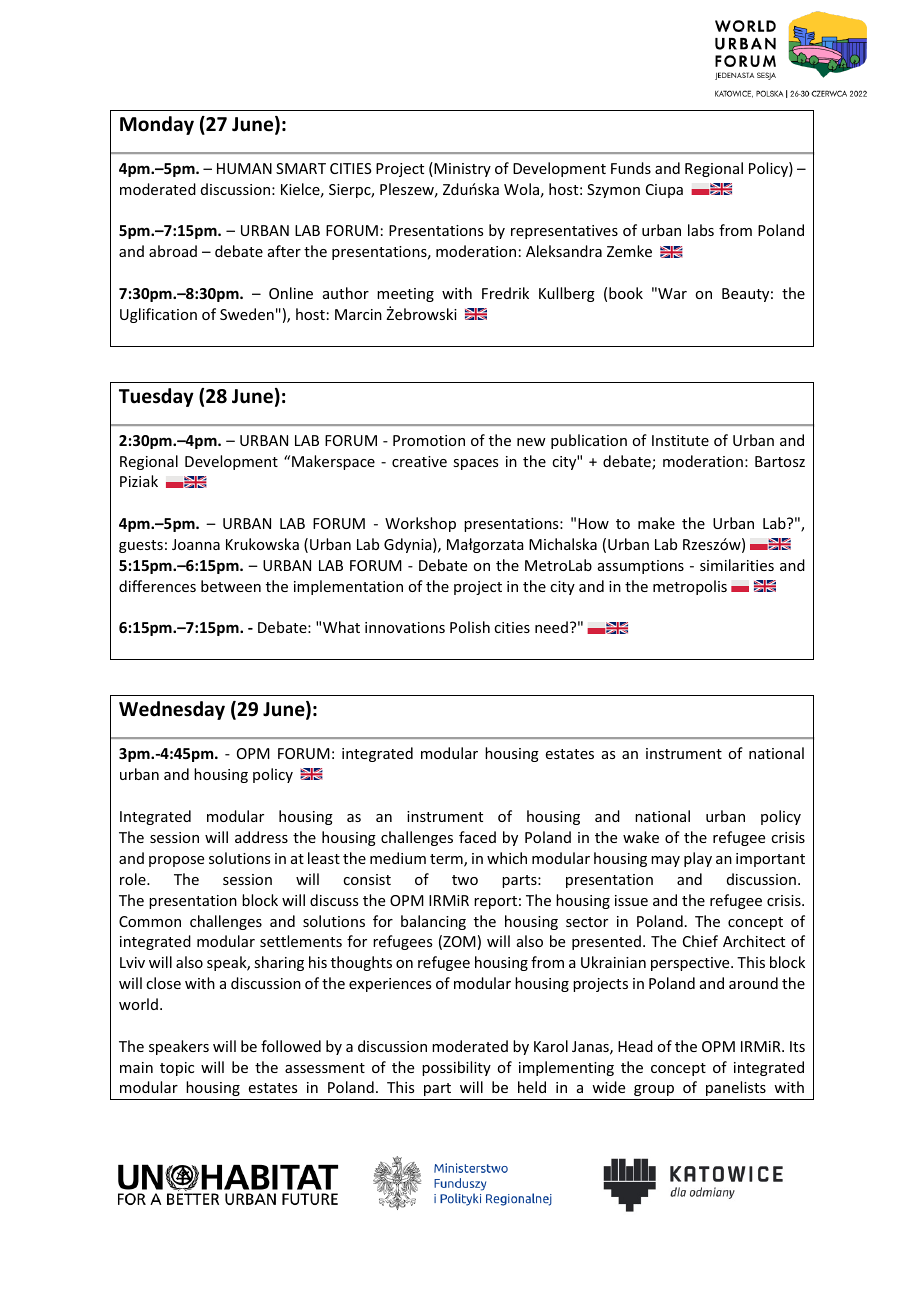 The height and width of the image is (1308, 924). I want to click on possibility, so click(456, 1068).
